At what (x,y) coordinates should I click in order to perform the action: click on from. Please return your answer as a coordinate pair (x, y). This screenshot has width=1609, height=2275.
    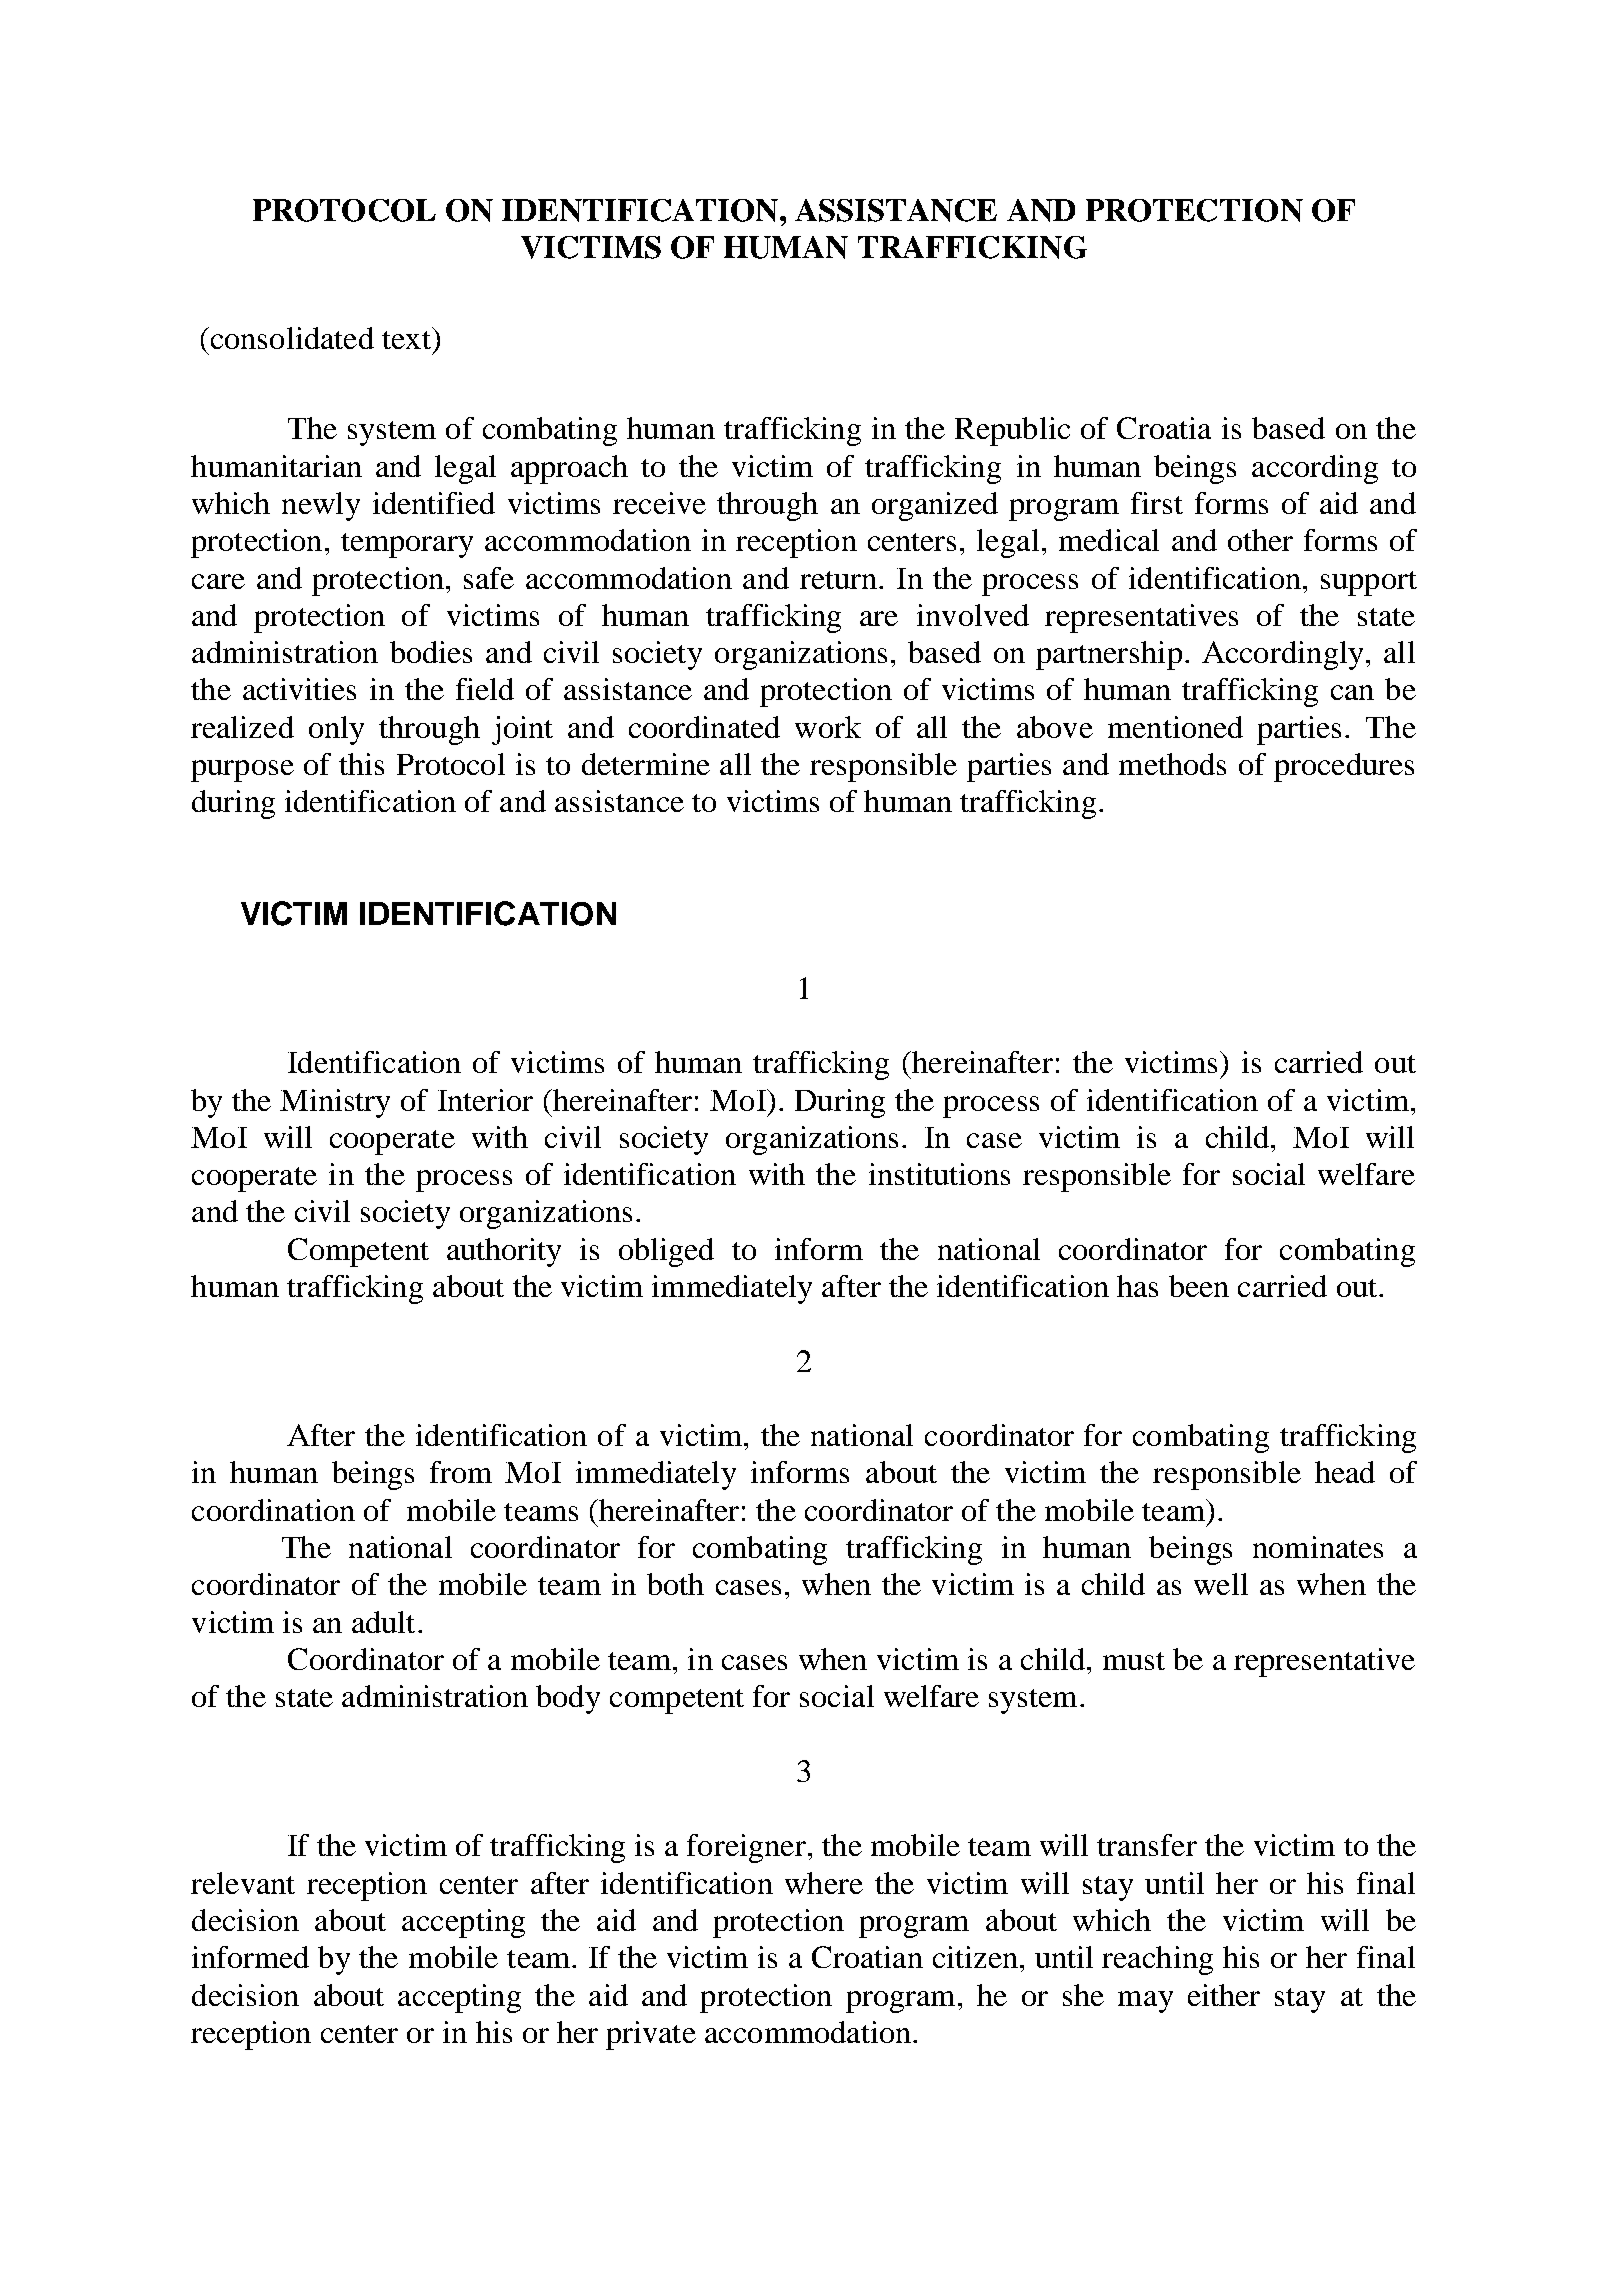
    Looking at the image, I should click on (461, 1472).
